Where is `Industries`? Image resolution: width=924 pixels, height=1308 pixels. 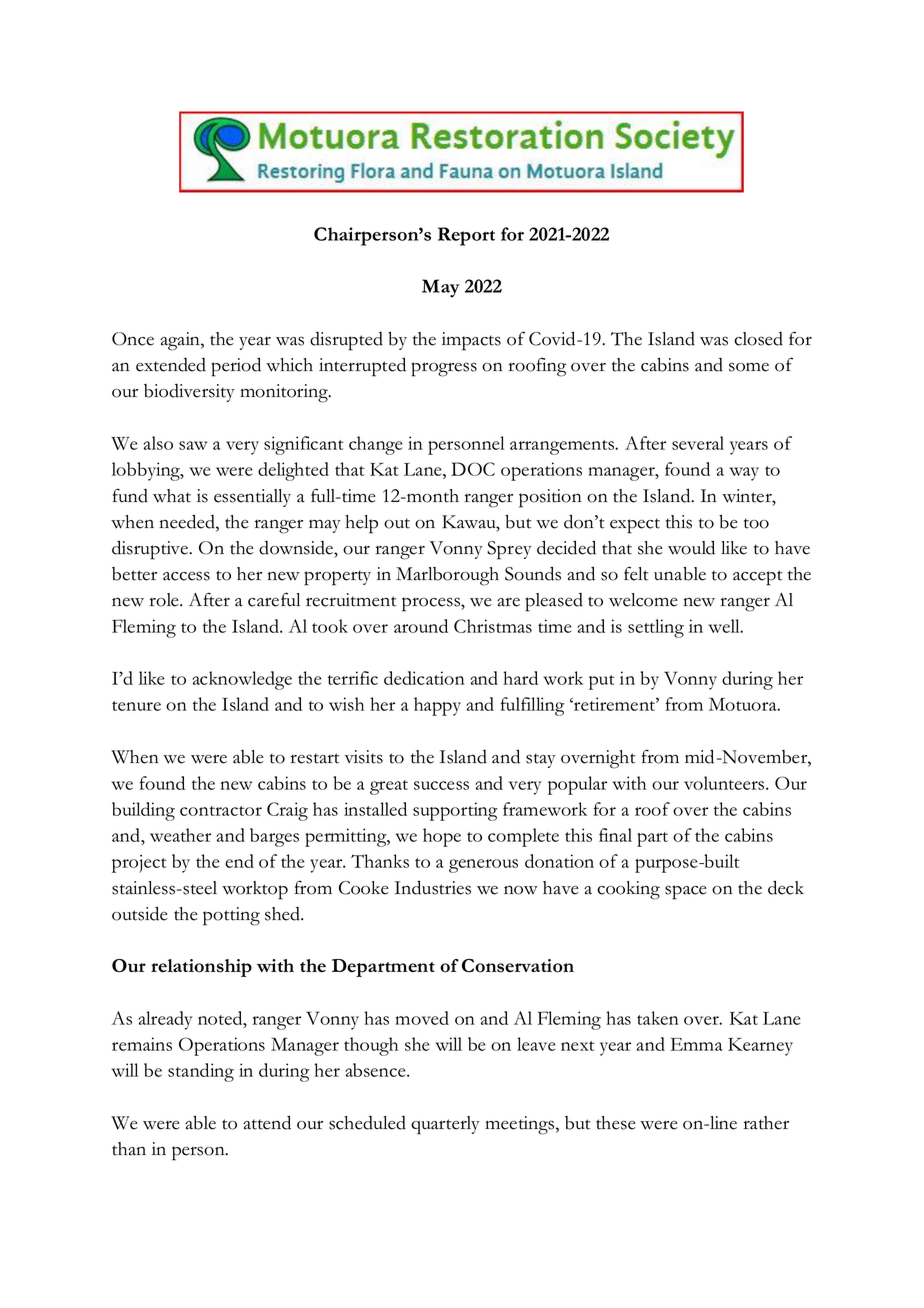
Industries is located at coordinates (433, 887).
